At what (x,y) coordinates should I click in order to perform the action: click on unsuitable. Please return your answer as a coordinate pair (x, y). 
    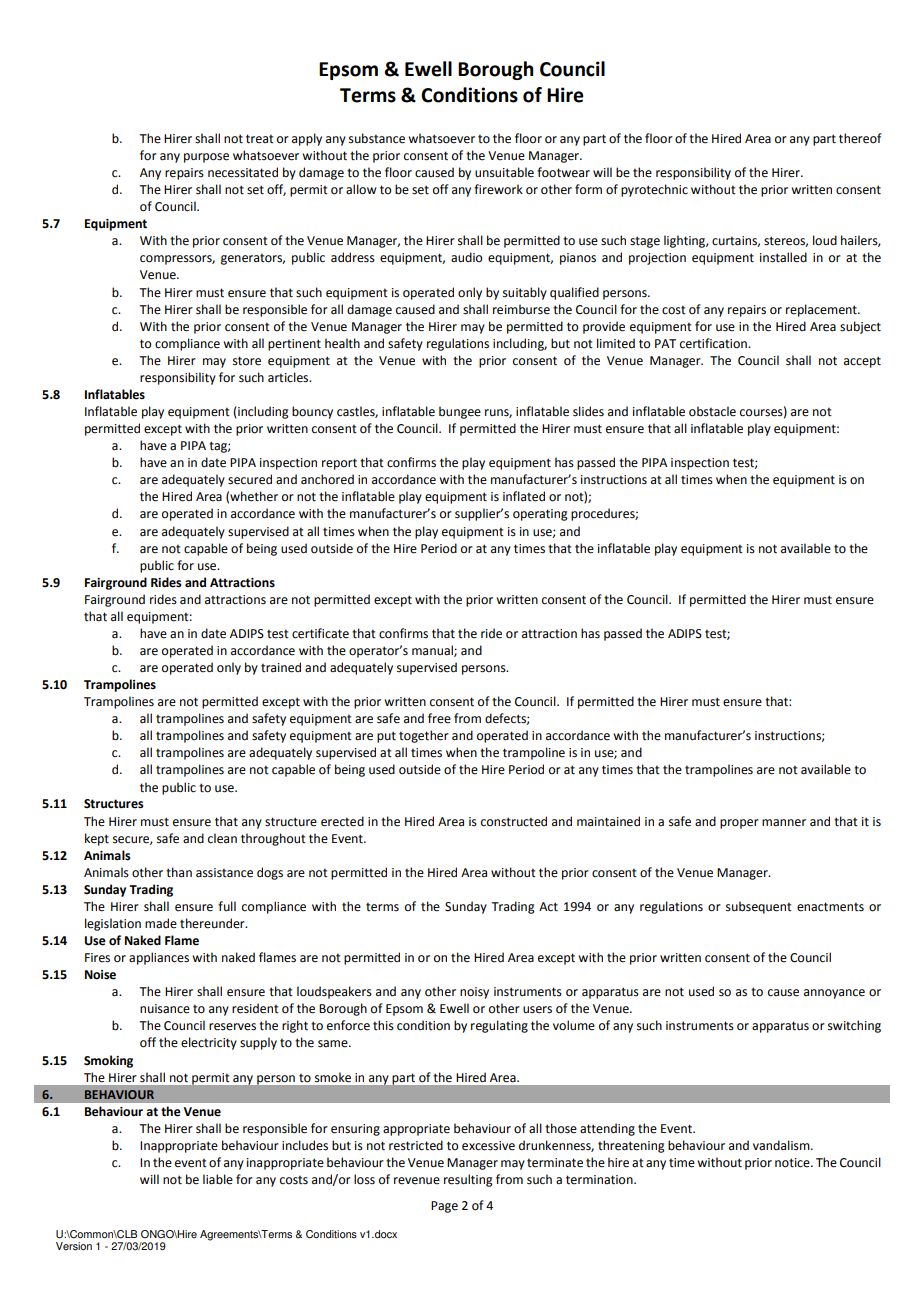
    Looking at the image, I should click on (504, 172).
